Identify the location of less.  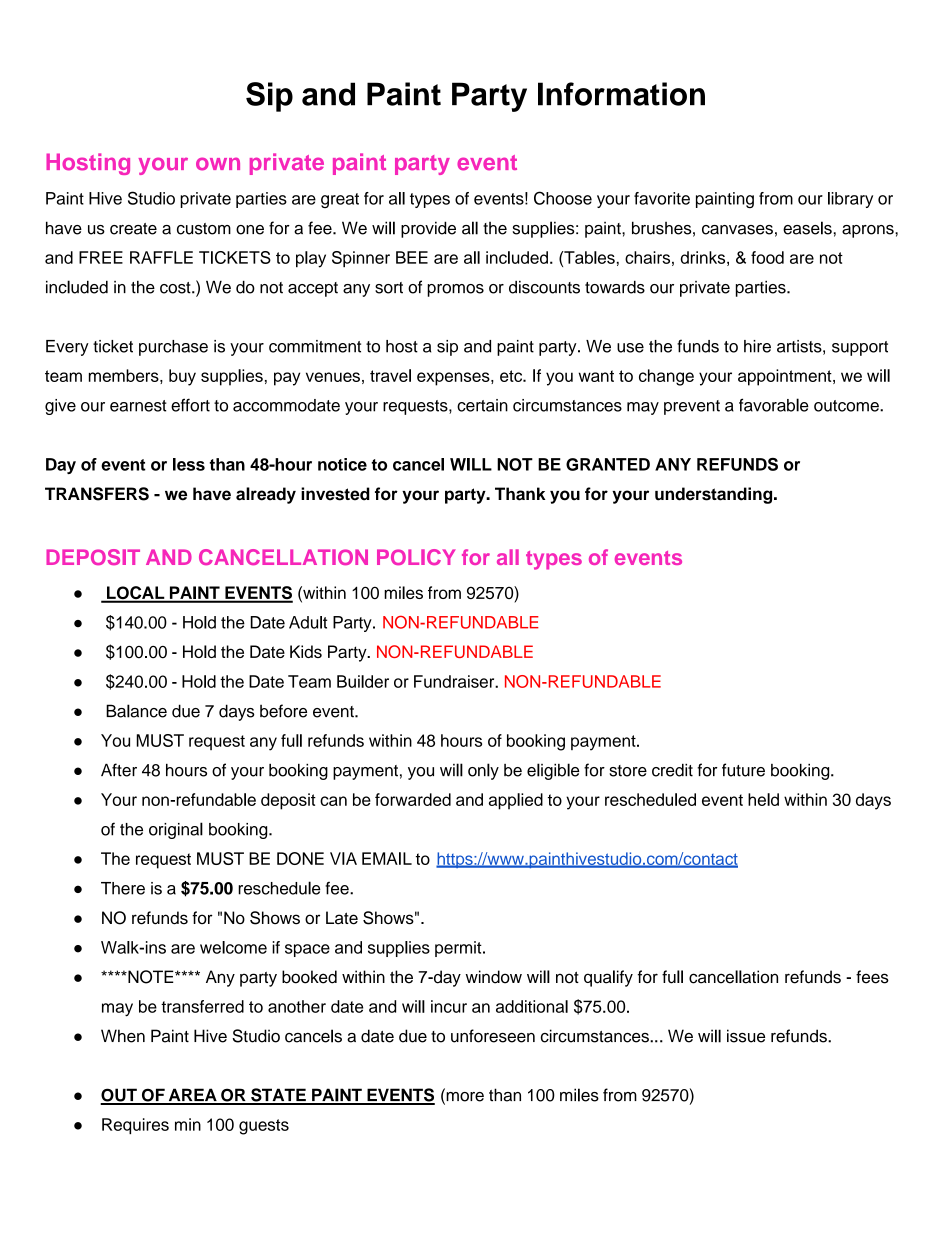
(189, 464).
